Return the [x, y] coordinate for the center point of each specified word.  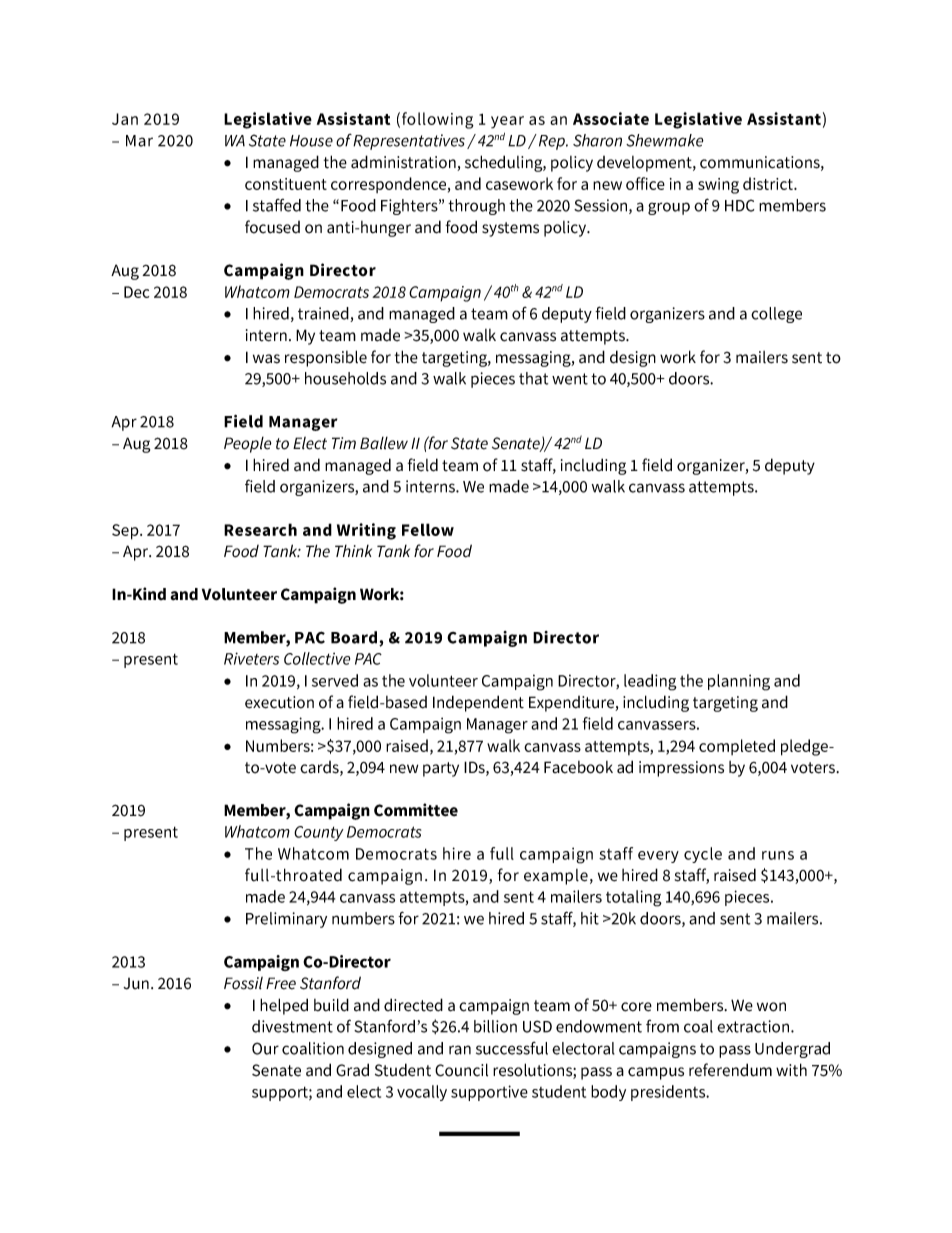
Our [265, 1048]
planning [739, 682]
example [556, 877]
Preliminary [286, 920]
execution [279, 702]
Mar [139, 141]
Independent [478, 703]
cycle [703, 855]
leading [650, 682]
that [533, 378]
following [438, 120]
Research [260, 529]
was [266, 359]
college [776, 315]
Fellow [428, 529]
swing [718, 186]
